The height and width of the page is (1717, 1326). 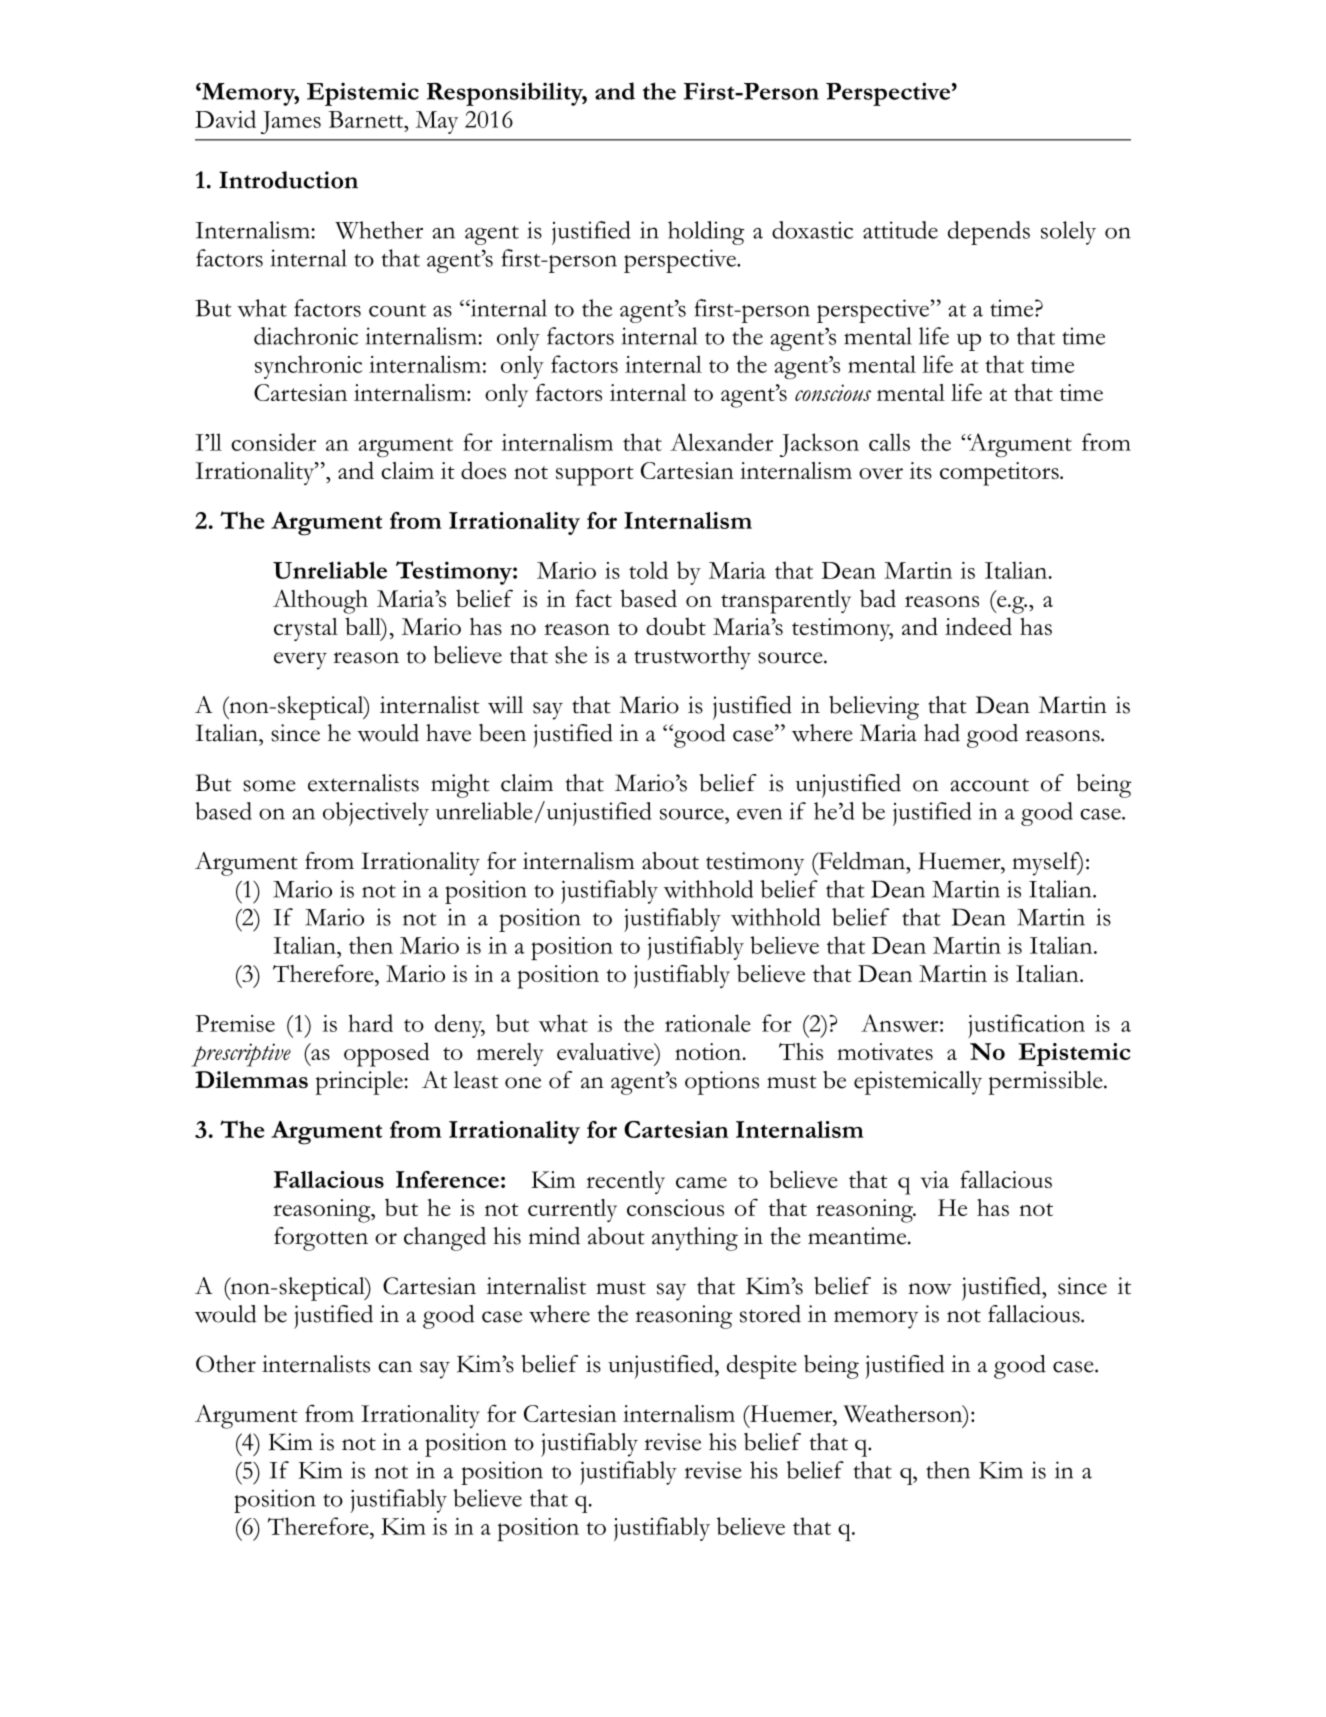 What do you see at coordinates (770, 1314) in the page?
I see `stored` at bounding box center [770, 1314].
